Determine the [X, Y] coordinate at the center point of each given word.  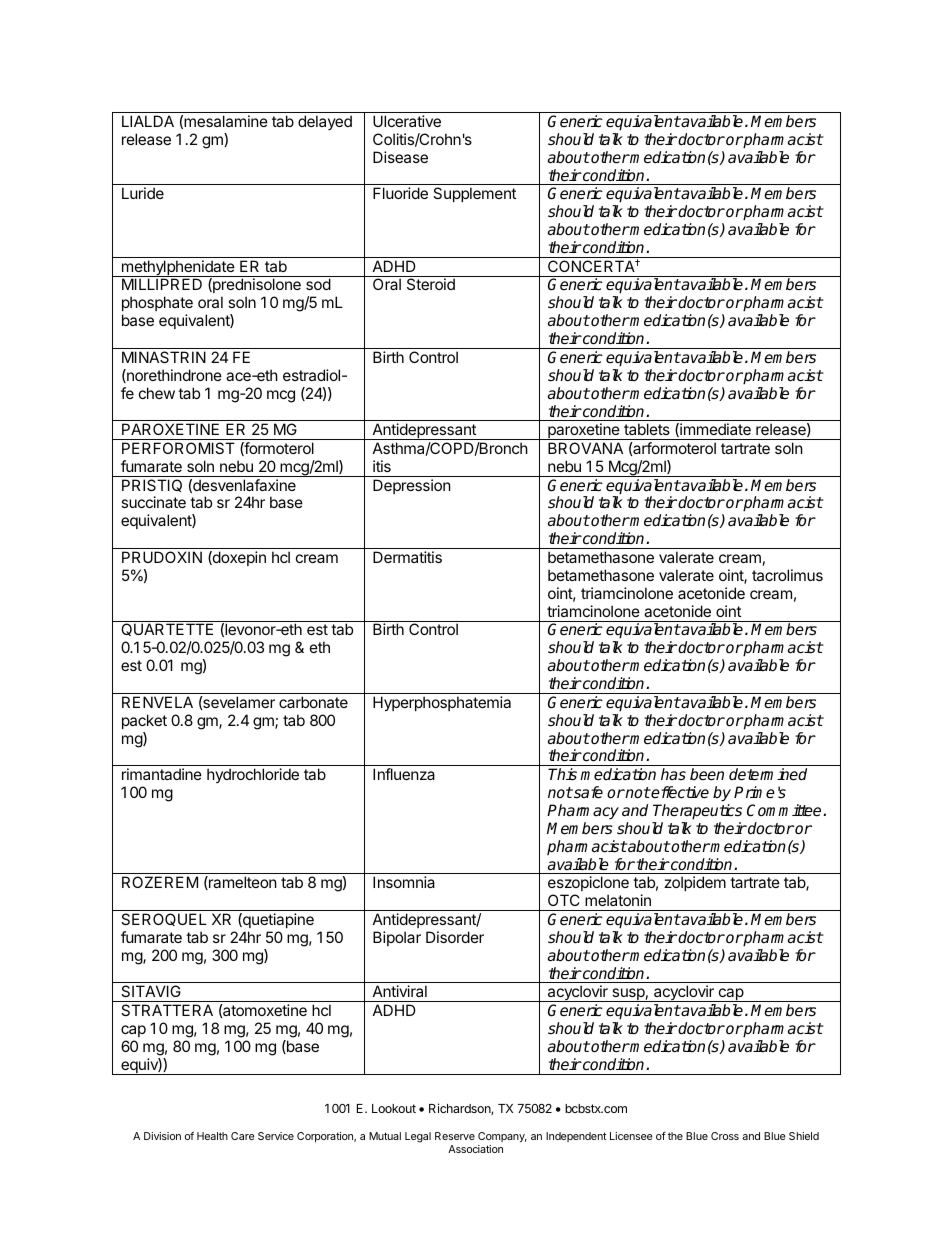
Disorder [455, 937]
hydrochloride [253, 775]
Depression [412, 486]
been [707, 774]
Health [212, 1136]
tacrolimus [787, 575]
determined [768, 774]
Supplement [474, 194]
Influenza [404, 774]
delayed [325, 122]
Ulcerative [407, 121]
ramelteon [242, 883]
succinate [153, 502]
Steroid [431, 284]
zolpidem [695, 883]
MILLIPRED [162, 284]
